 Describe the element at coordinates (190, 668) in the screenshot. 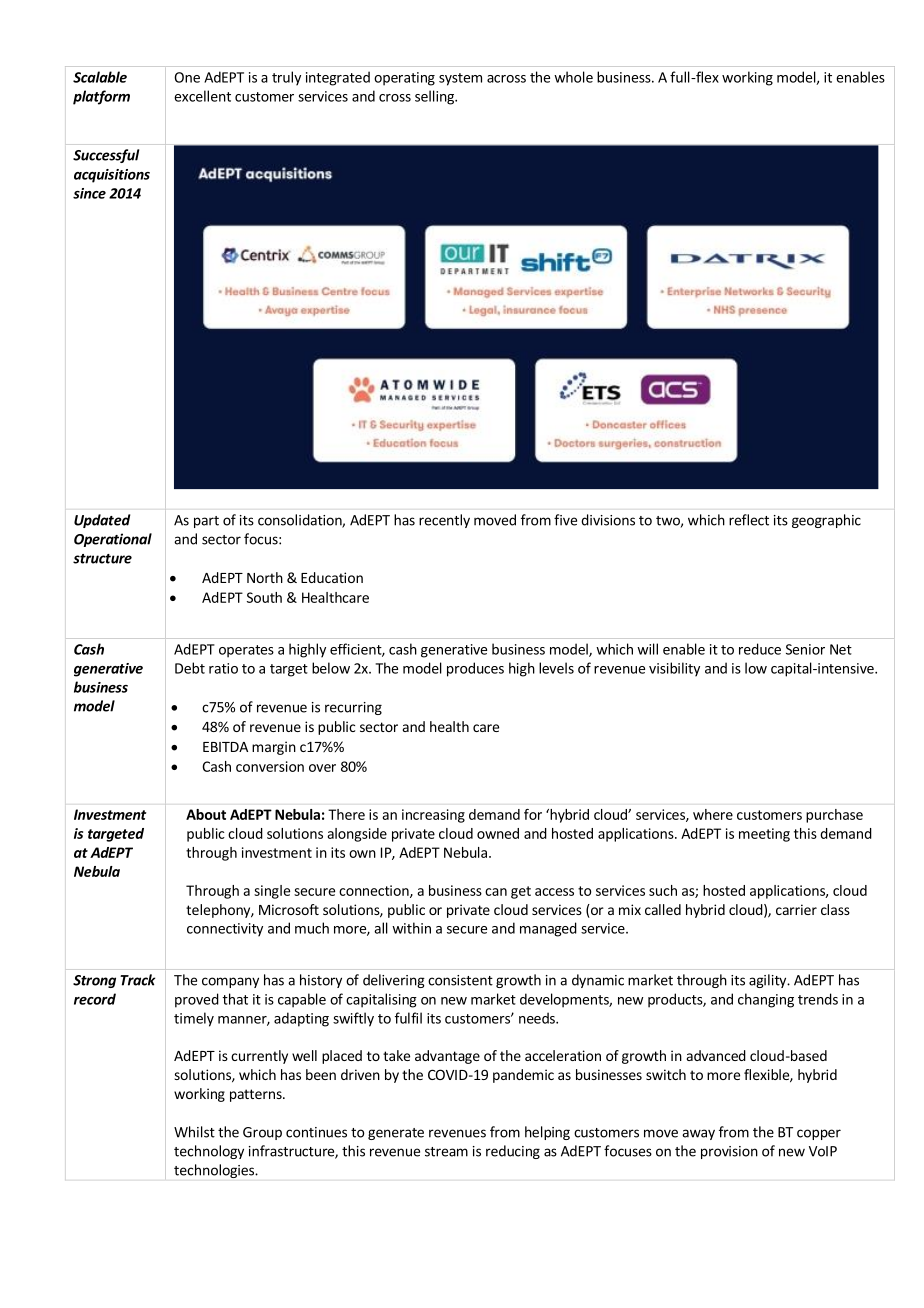

I see `Debt` at that location.
